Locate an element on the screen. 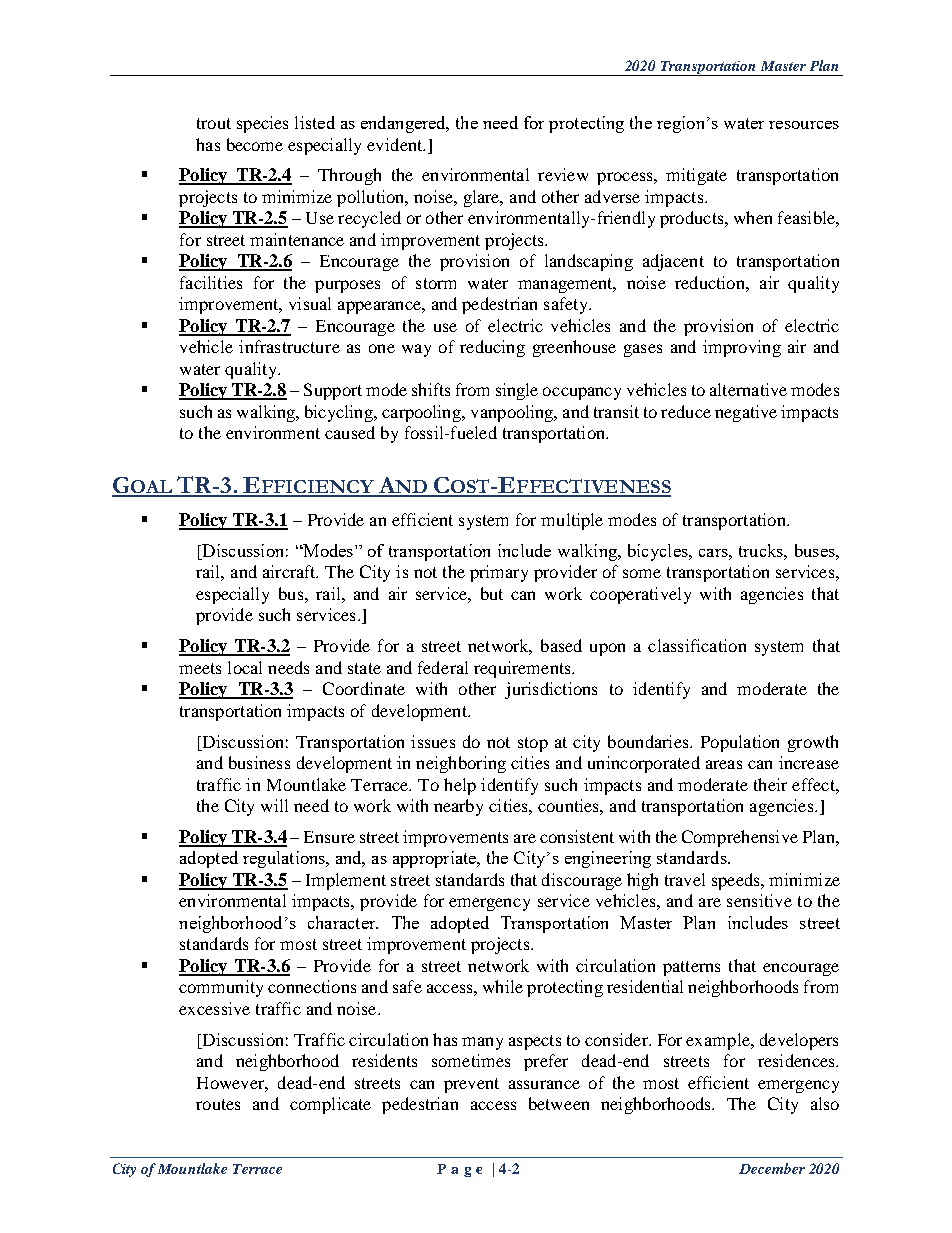 This screenshot has height=1233, width=952. mitigate is located at coordinates (696, 176).
